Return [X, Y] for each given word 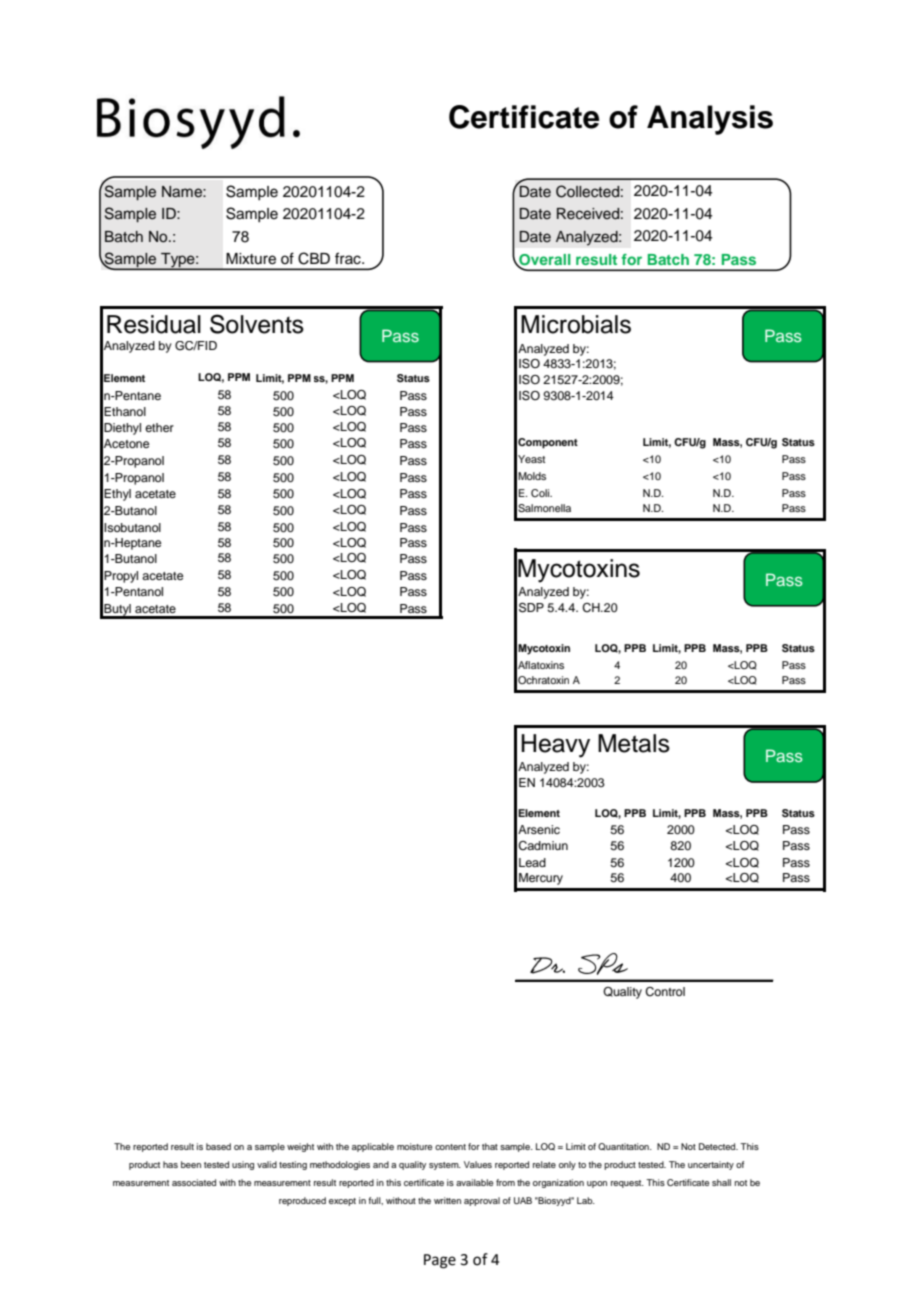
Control [665, 992]
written [447, 1200]
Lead [532, 862]
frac [349, 258]
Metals [634, 743]
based [218, 1146]
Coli [541, 493]
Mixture [251, 259]
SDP [531, 608]
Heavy [555, 746]
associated [194, 1182]
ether [159, 427]
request [627, 1184]
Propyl [121, 577]
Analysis [710, 120]
